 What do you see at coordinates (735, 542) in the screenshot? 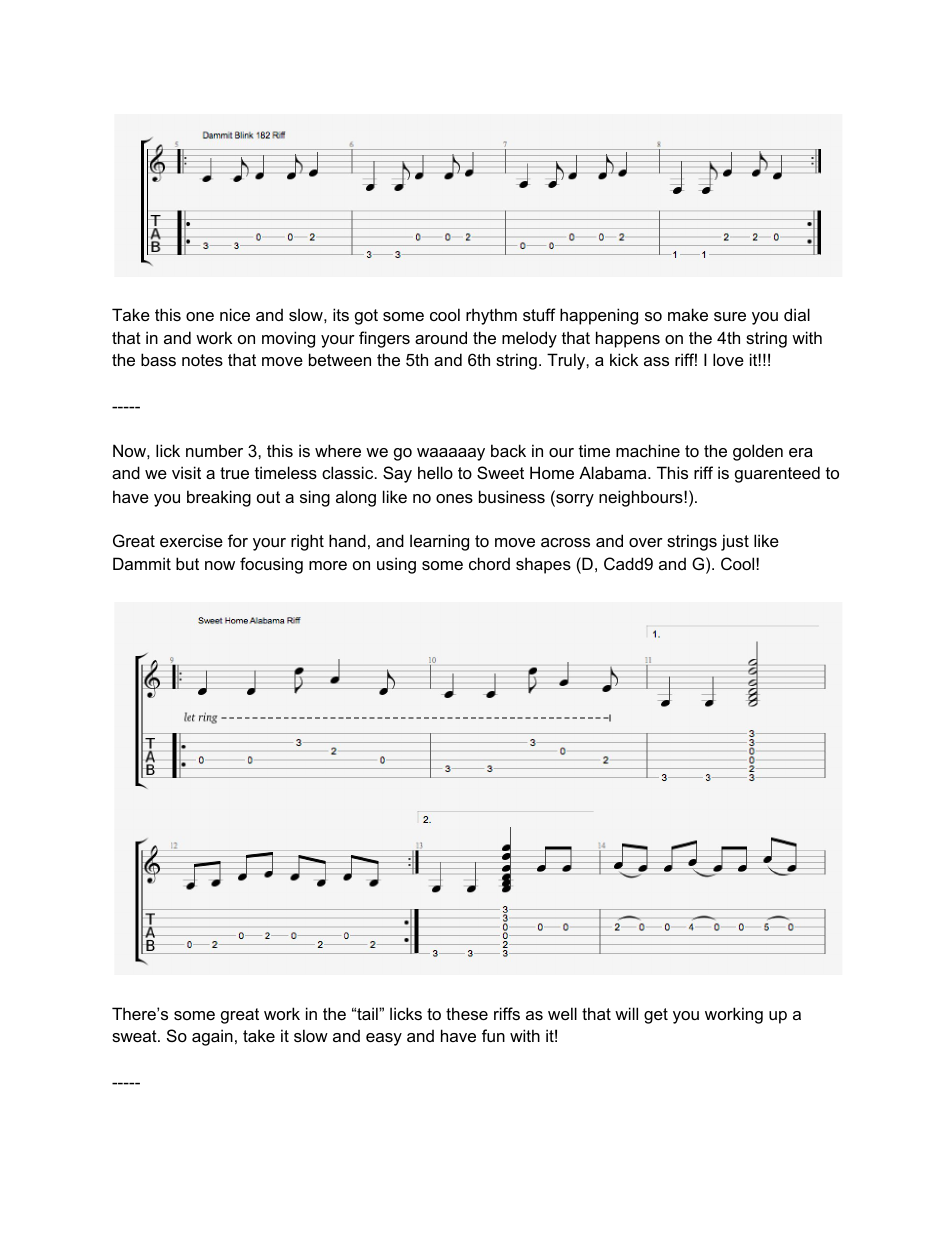
I see `just` at bounding box center [735, 542].
